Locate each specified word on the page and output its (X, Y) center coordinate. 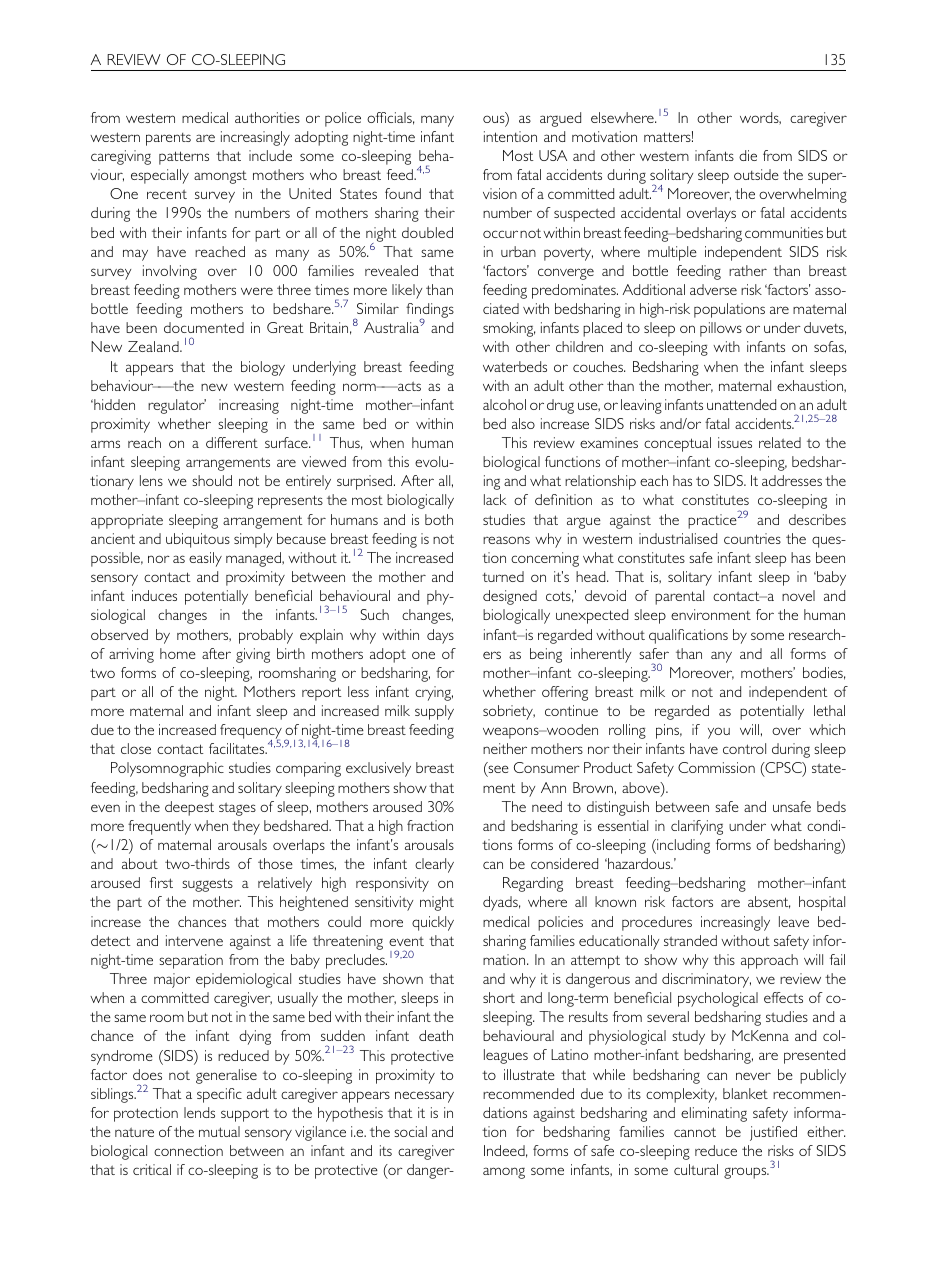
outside (756, 174)
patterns (184, 158)
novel (798, 595)
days (440, 636)
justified (773, 1133)
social (410, 1131)
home (178, 653)
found (403, 193)
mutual (219, 1131)
